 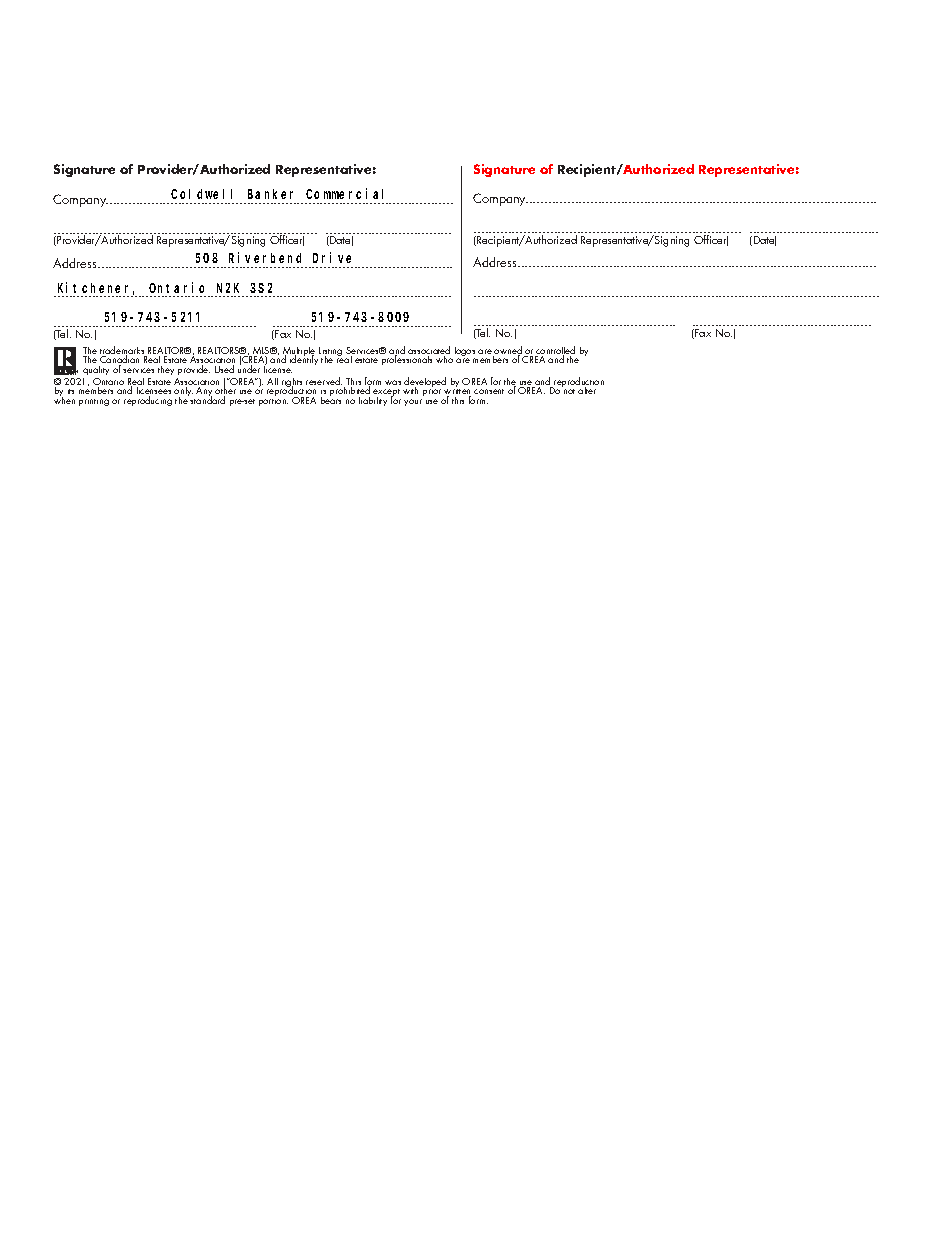 I want to click on reproducing, so click(x=148, y=401).
